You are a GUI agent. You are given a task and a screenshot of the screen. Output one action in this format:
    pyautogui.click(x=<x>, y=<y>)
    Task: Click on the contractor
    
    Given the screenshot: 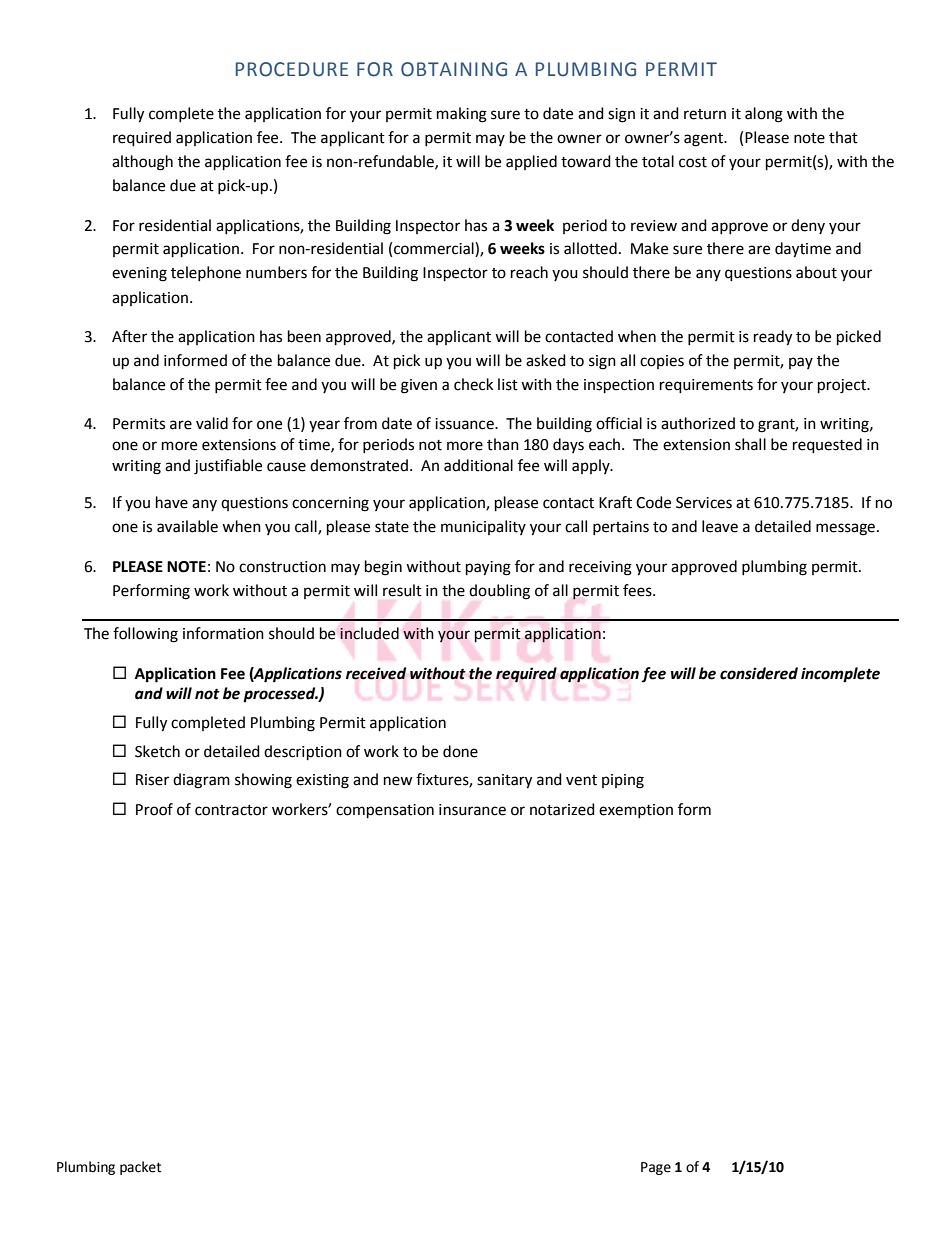 What is the action you would take?
    pyautogui.click(x=231, y=810)
